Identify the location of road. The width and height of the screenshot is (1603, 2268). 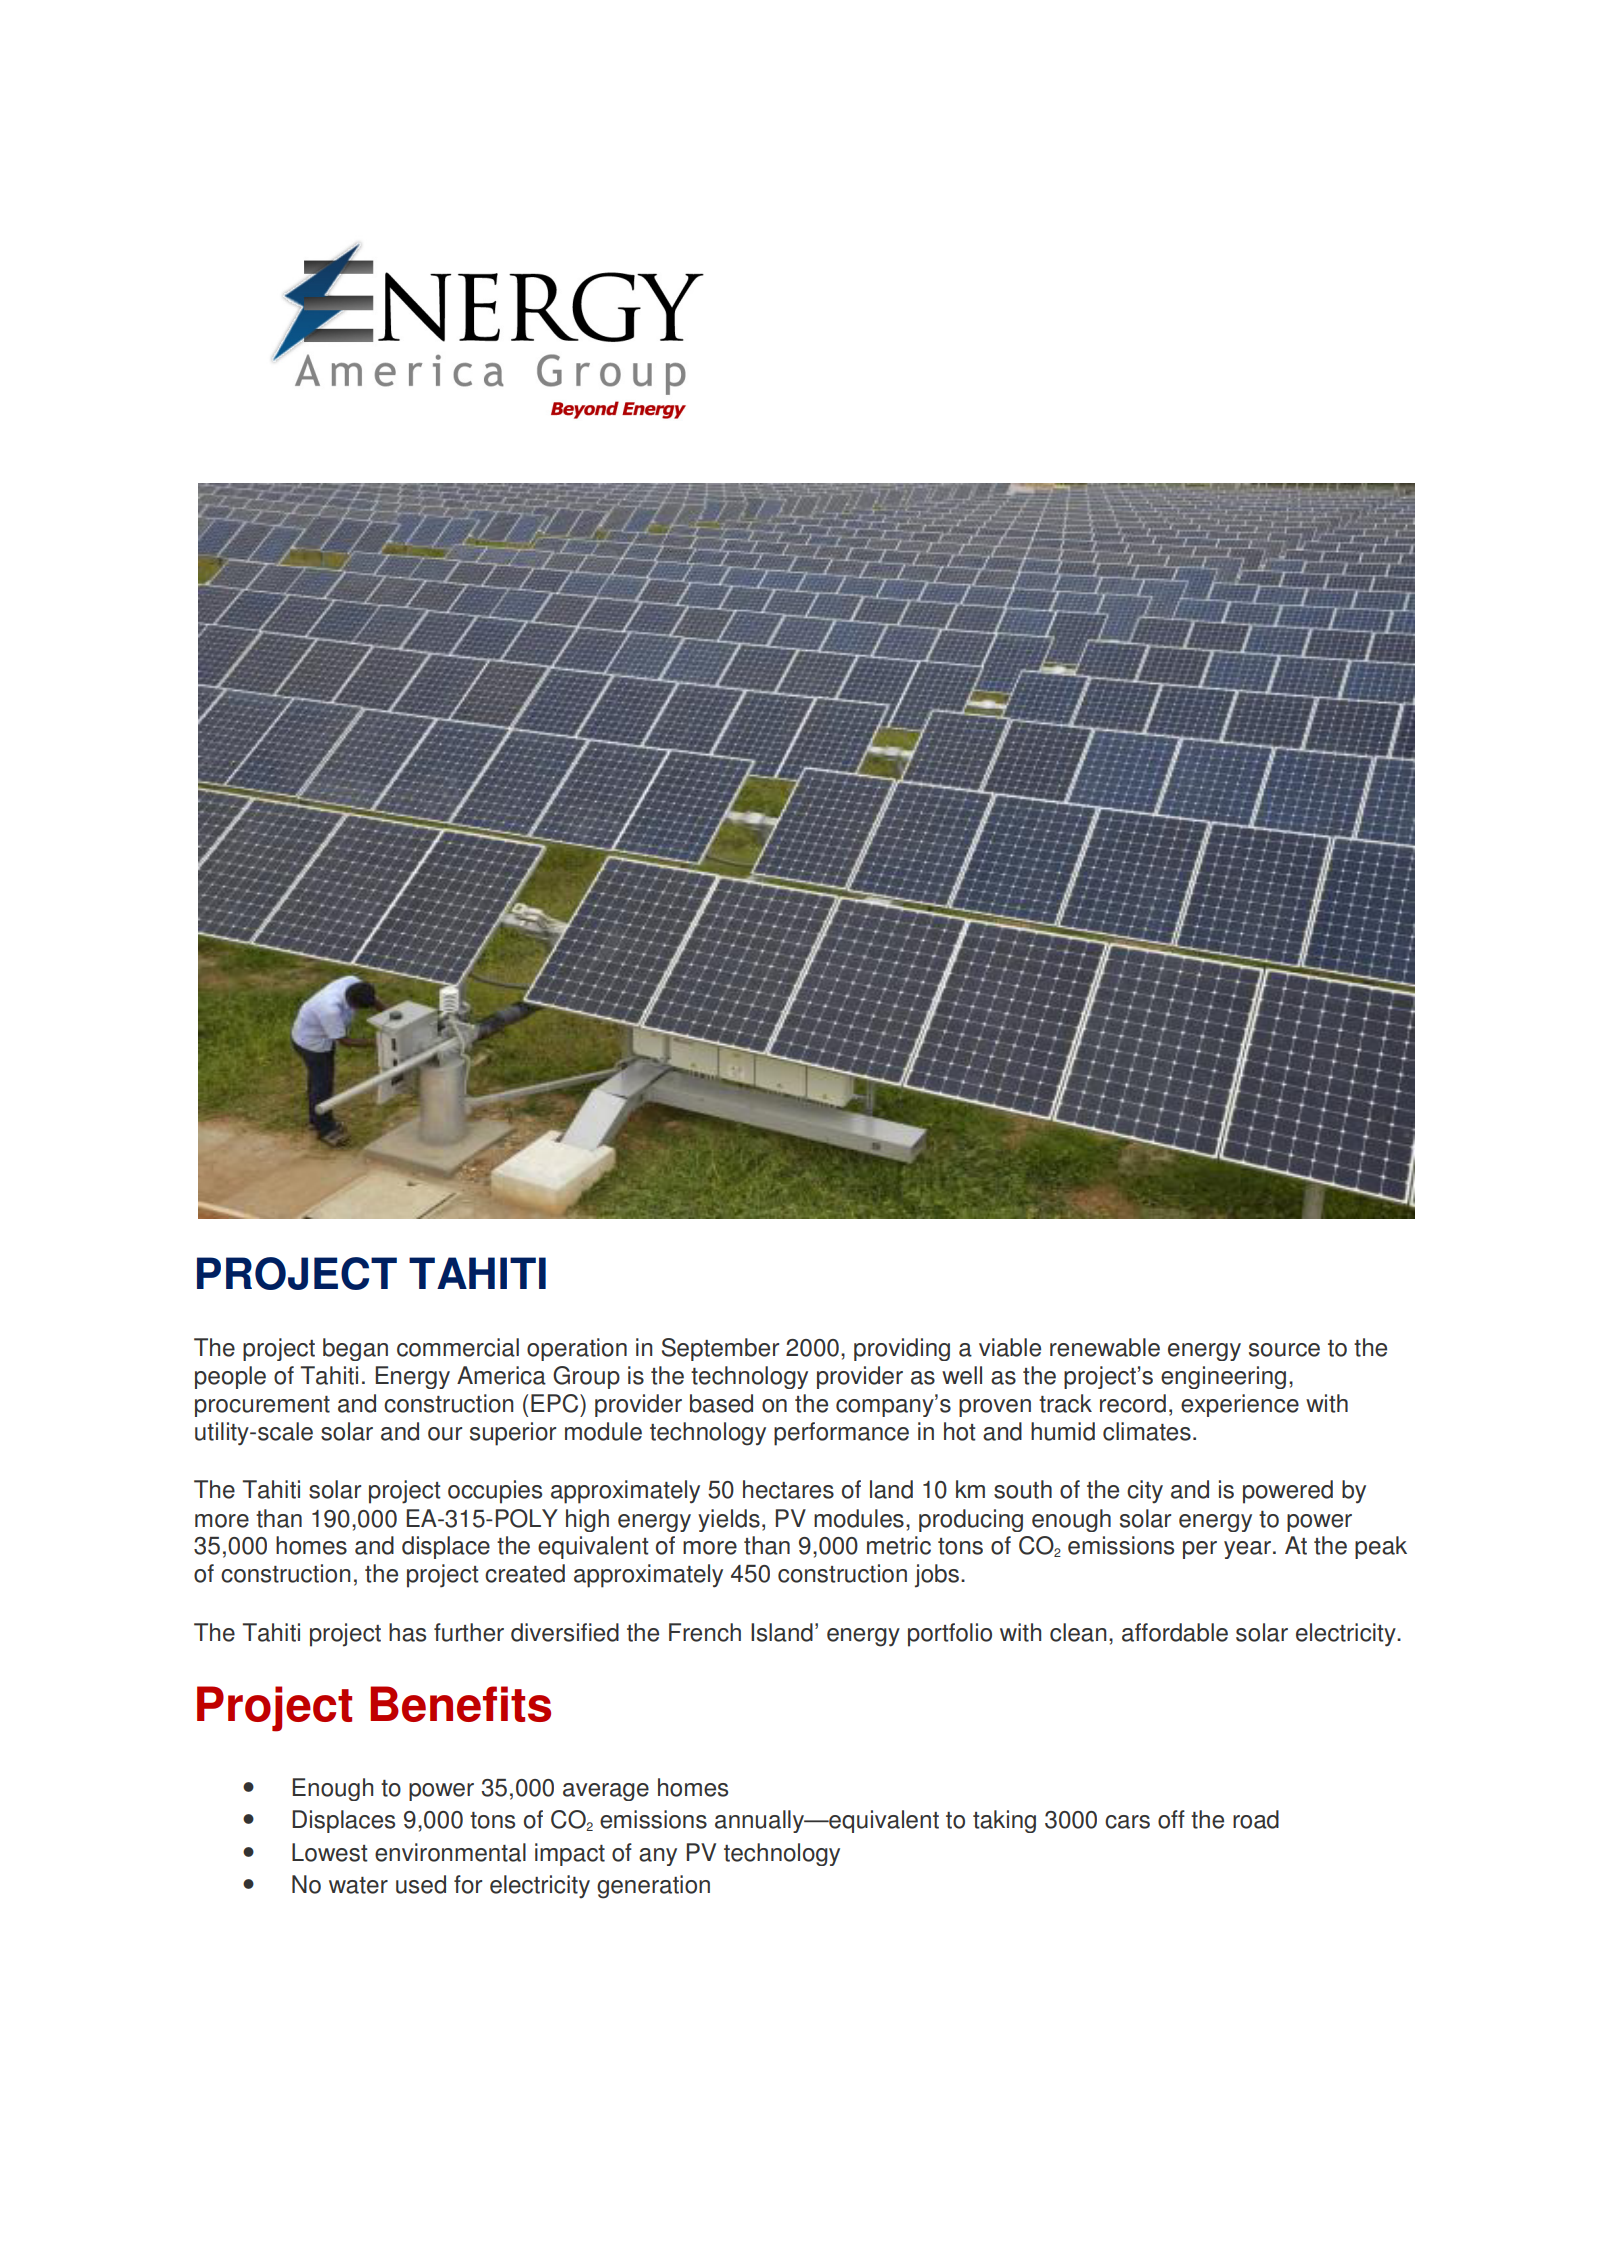
(1256, 1819).
